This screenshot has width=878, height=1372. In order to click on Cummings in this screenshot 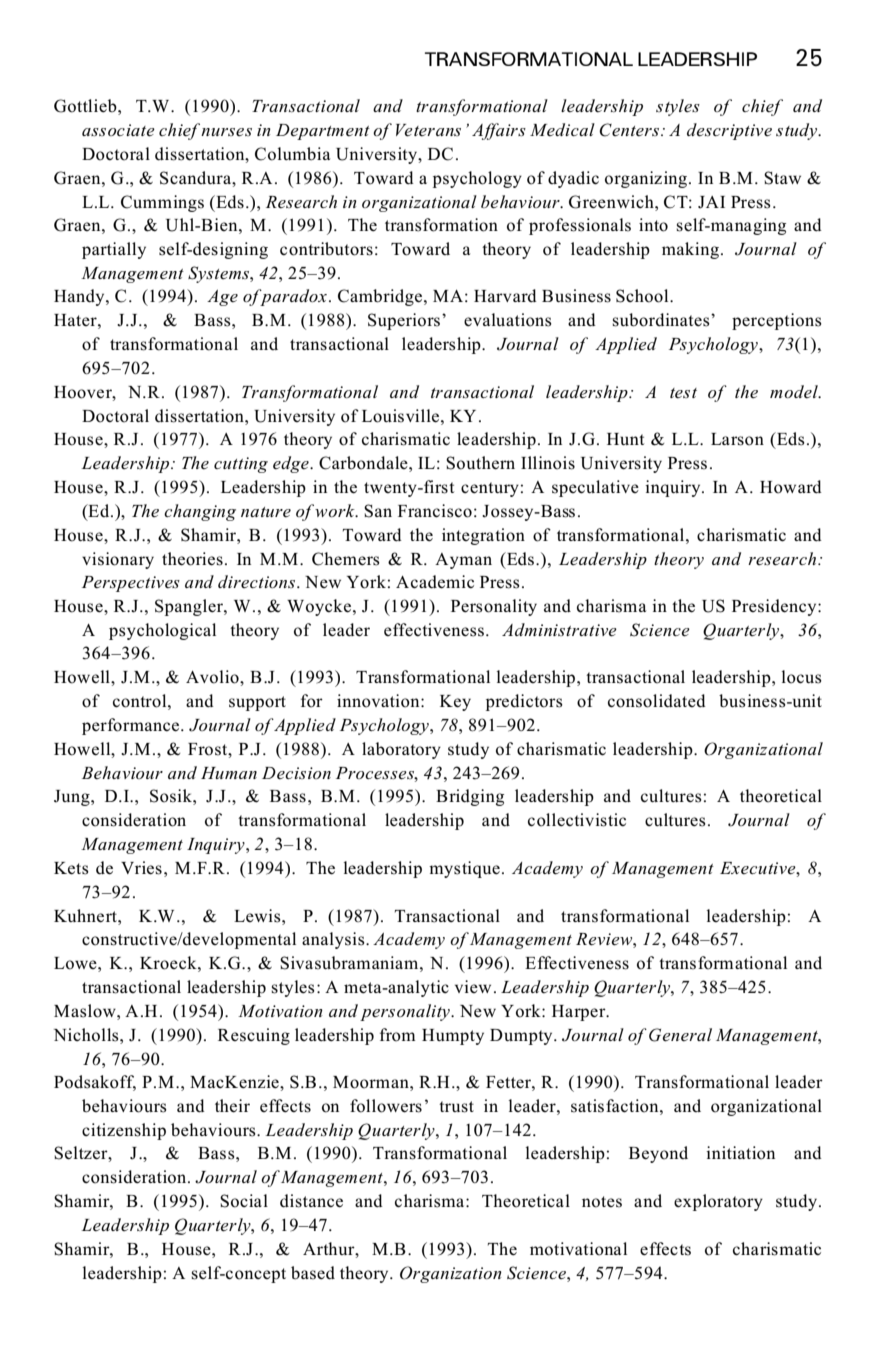, I will do `click(162, 203)`.
